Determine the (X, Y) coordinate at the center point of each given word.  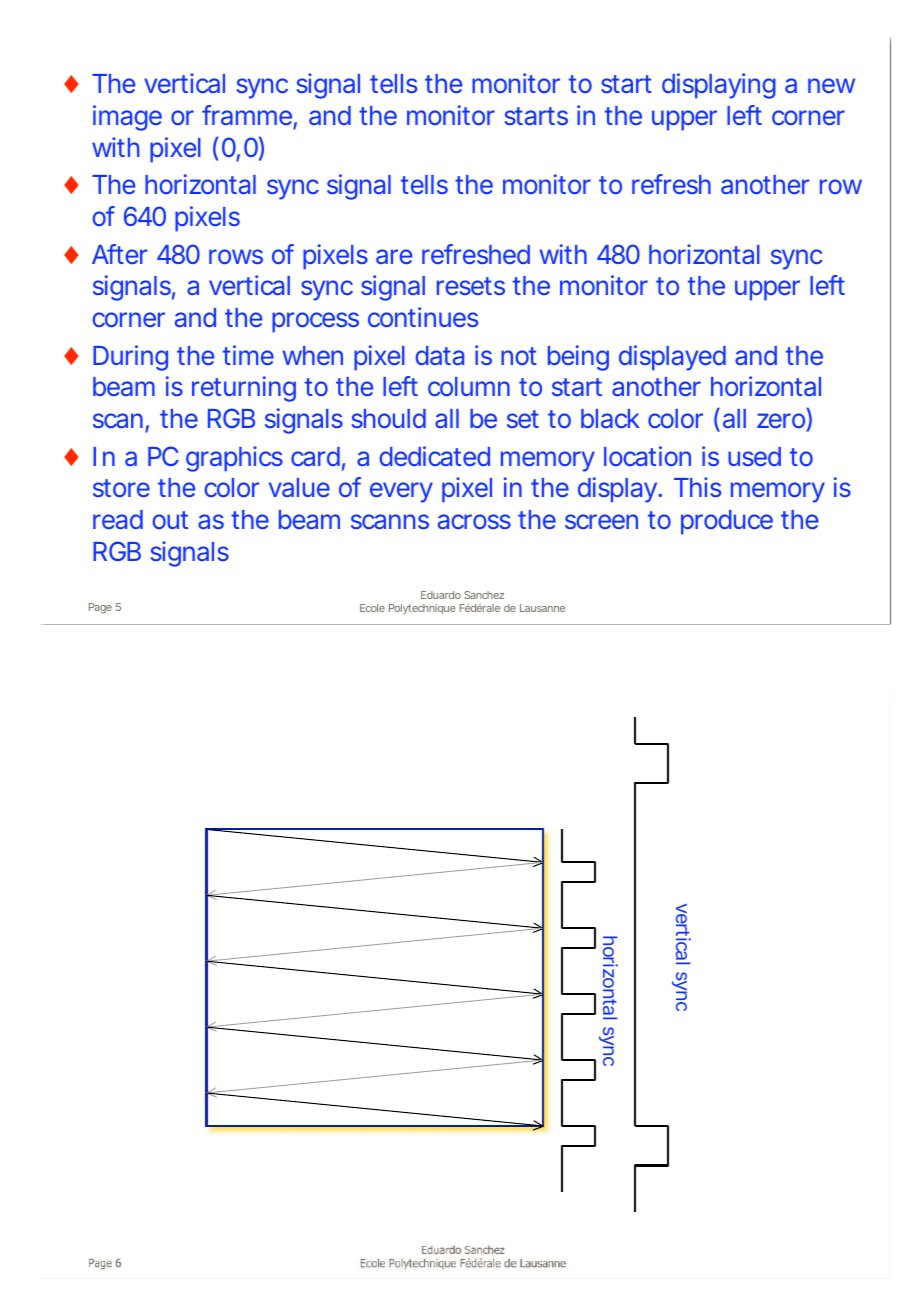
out (170, 520)
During (130, 358)
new (831, 85)
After (120, 254)
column (469, 386)
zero (781, 420)
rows (236, 256)
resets (471, 286)
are (394, 256)
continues (423, 317)
